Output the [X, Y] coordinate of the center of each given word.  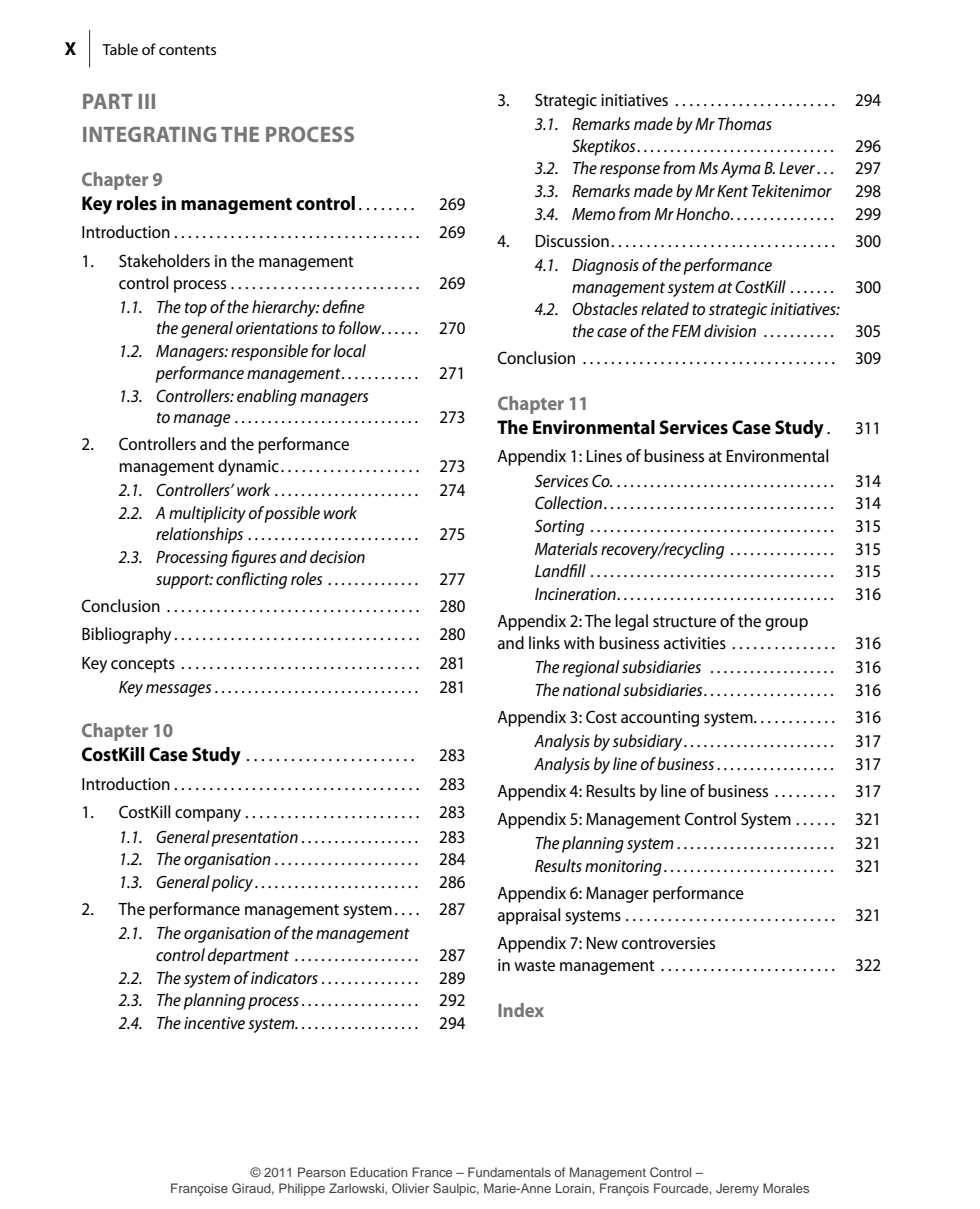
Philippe [302, 1189]
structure [684, 622]
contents [187, 50]
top [196, 309]
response [630, 171]
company [208, 815]
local [349, 350]
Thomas [745, 123]
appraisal [529, 916]
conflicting [251, 580]
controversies [668, 943]
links [544, 642]
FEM [686, 331]
